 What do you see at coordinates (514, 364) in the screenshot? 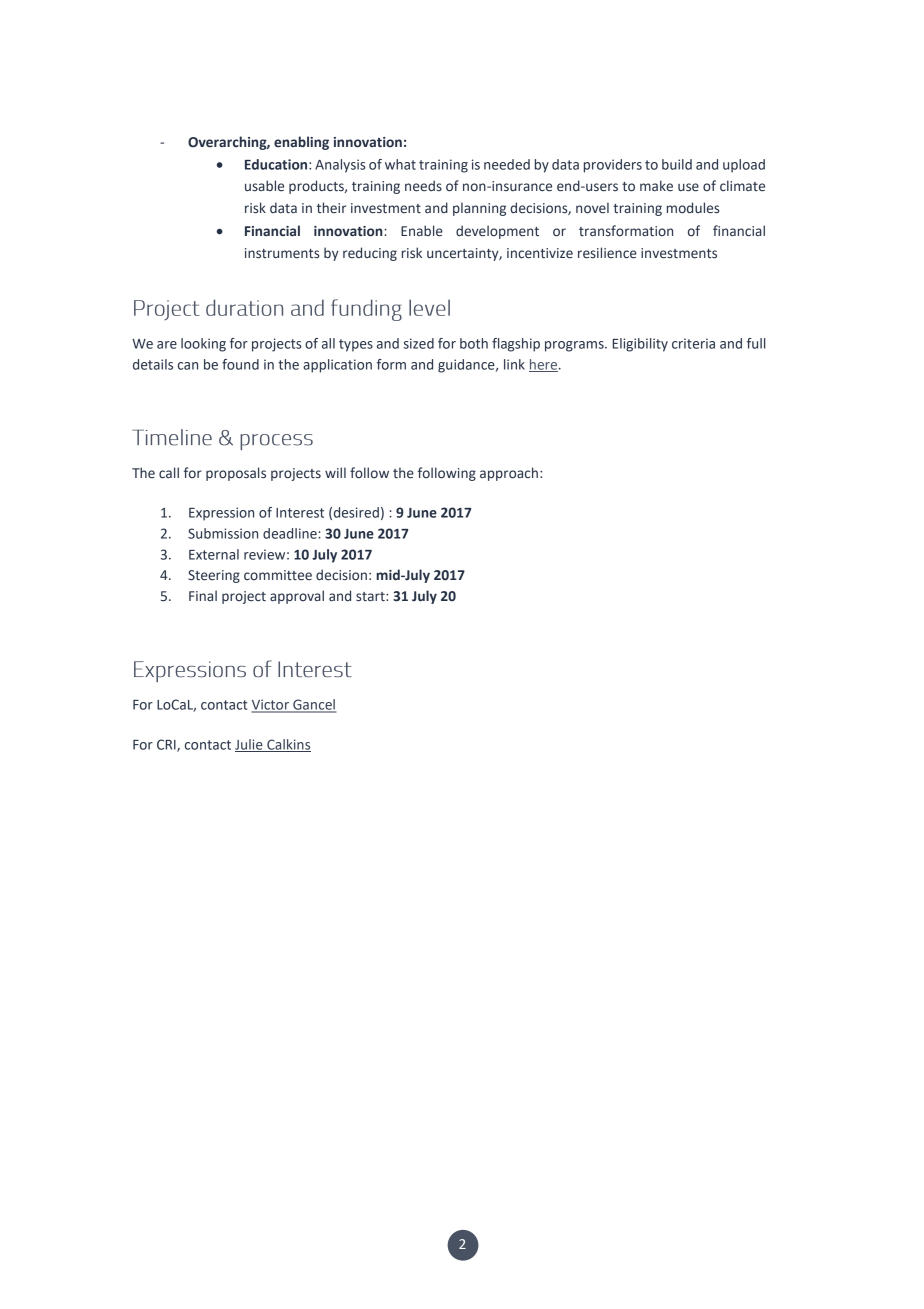
I see `link` at bounding box center [514, 364].
